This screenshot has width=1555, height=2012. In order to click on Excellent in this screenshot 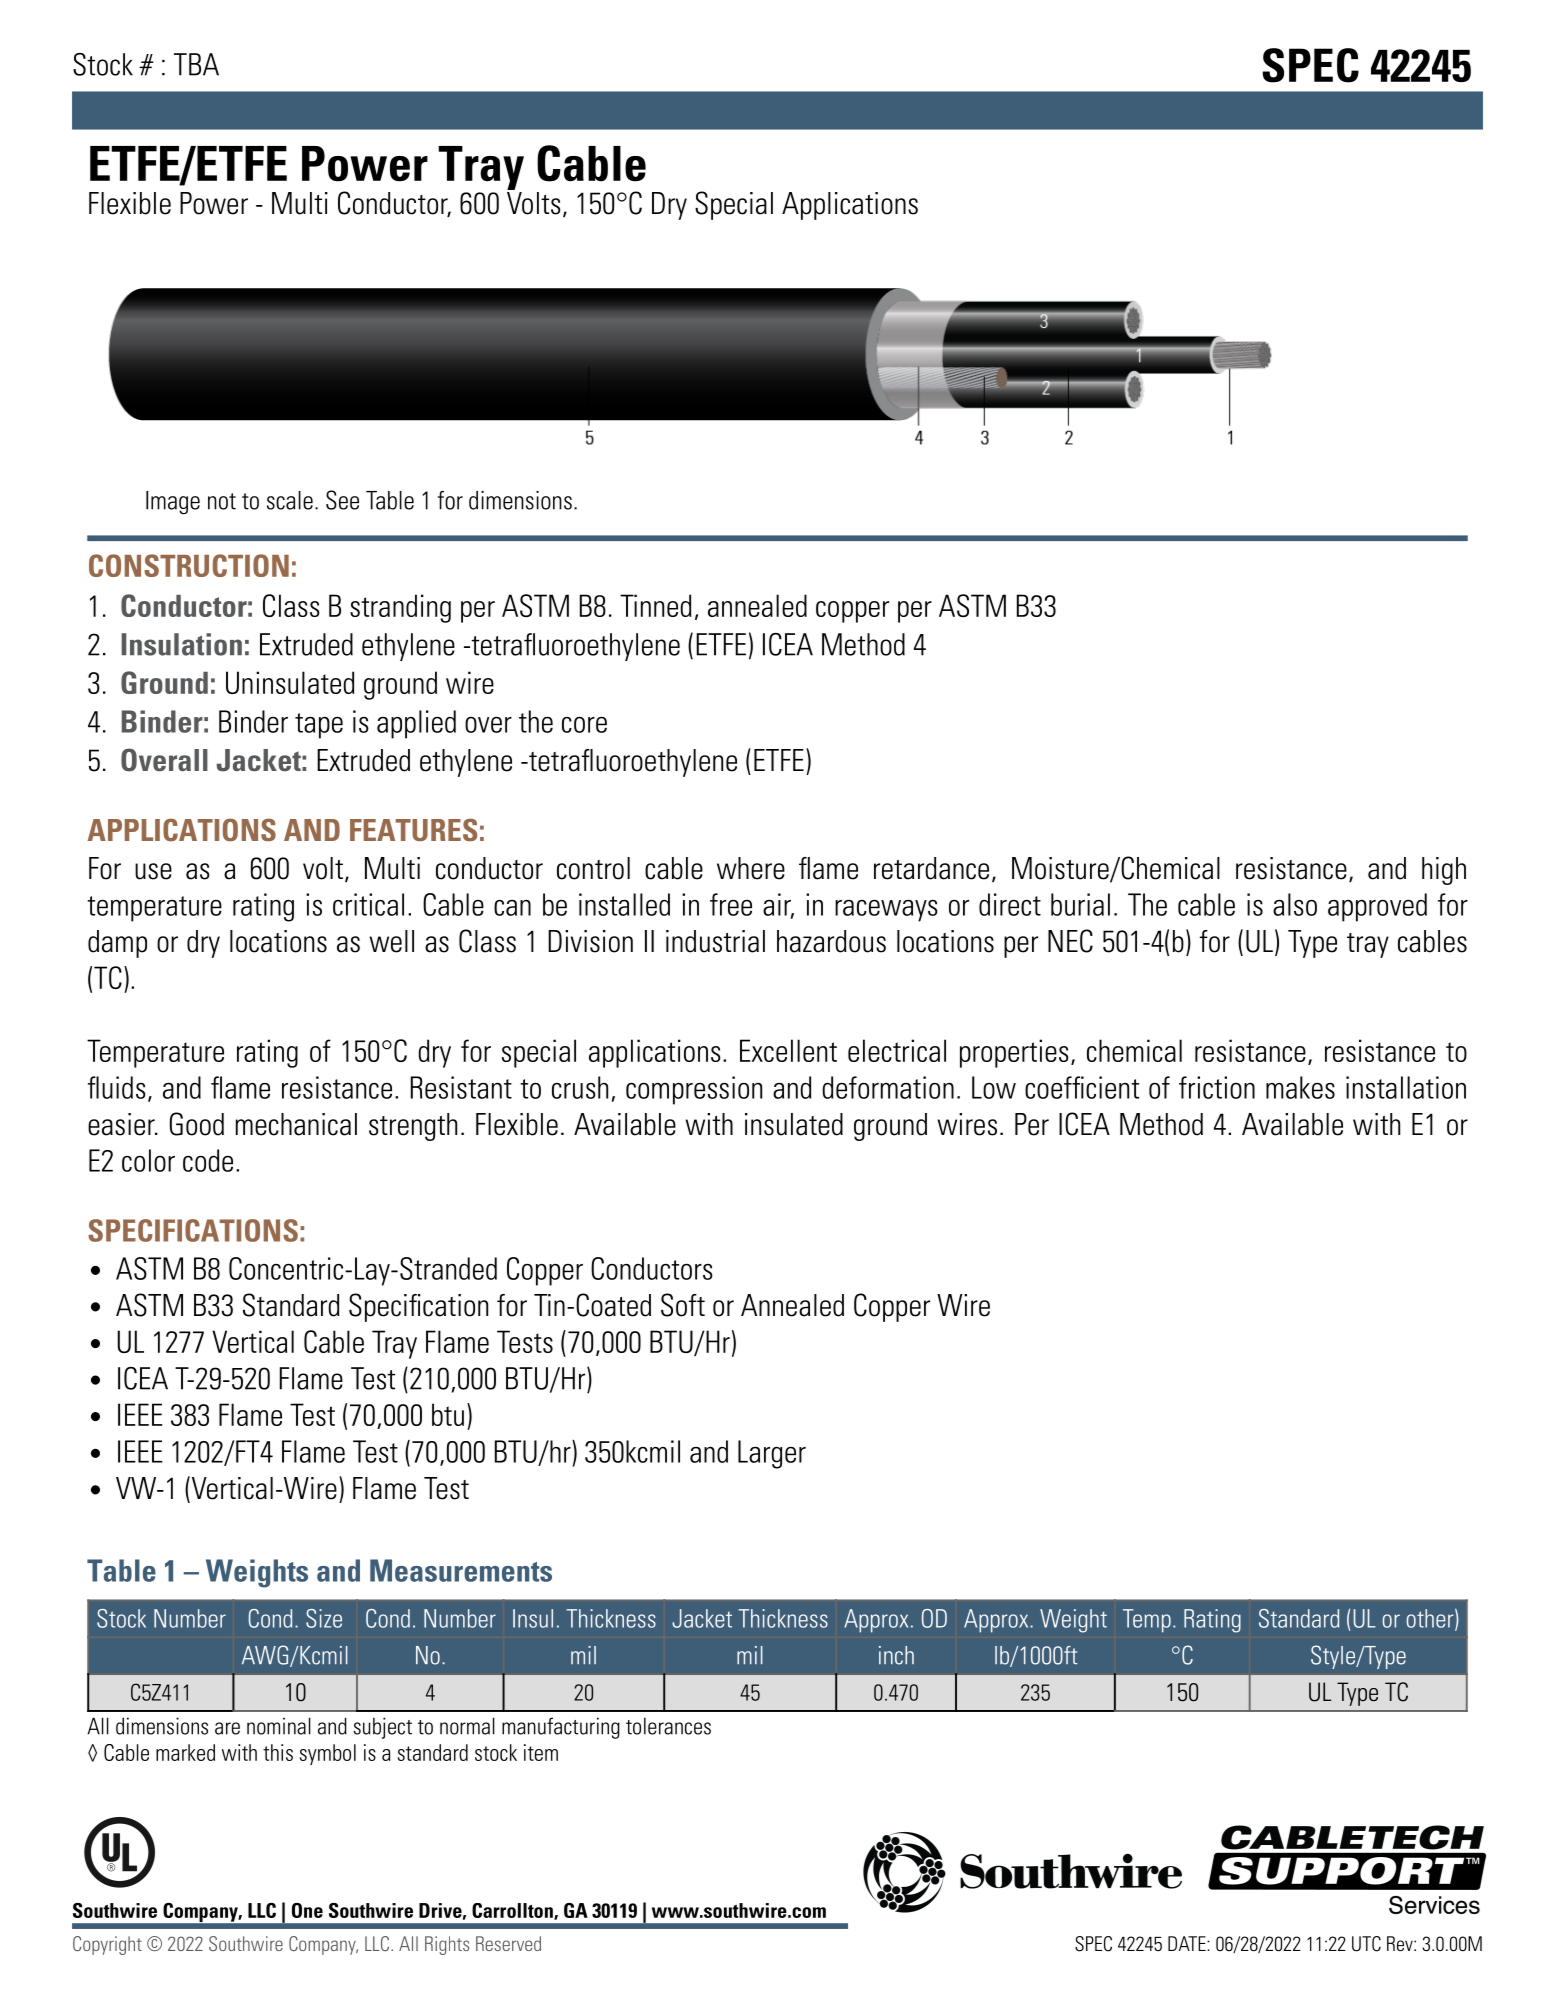, I will do `click(788, 1050)`.
